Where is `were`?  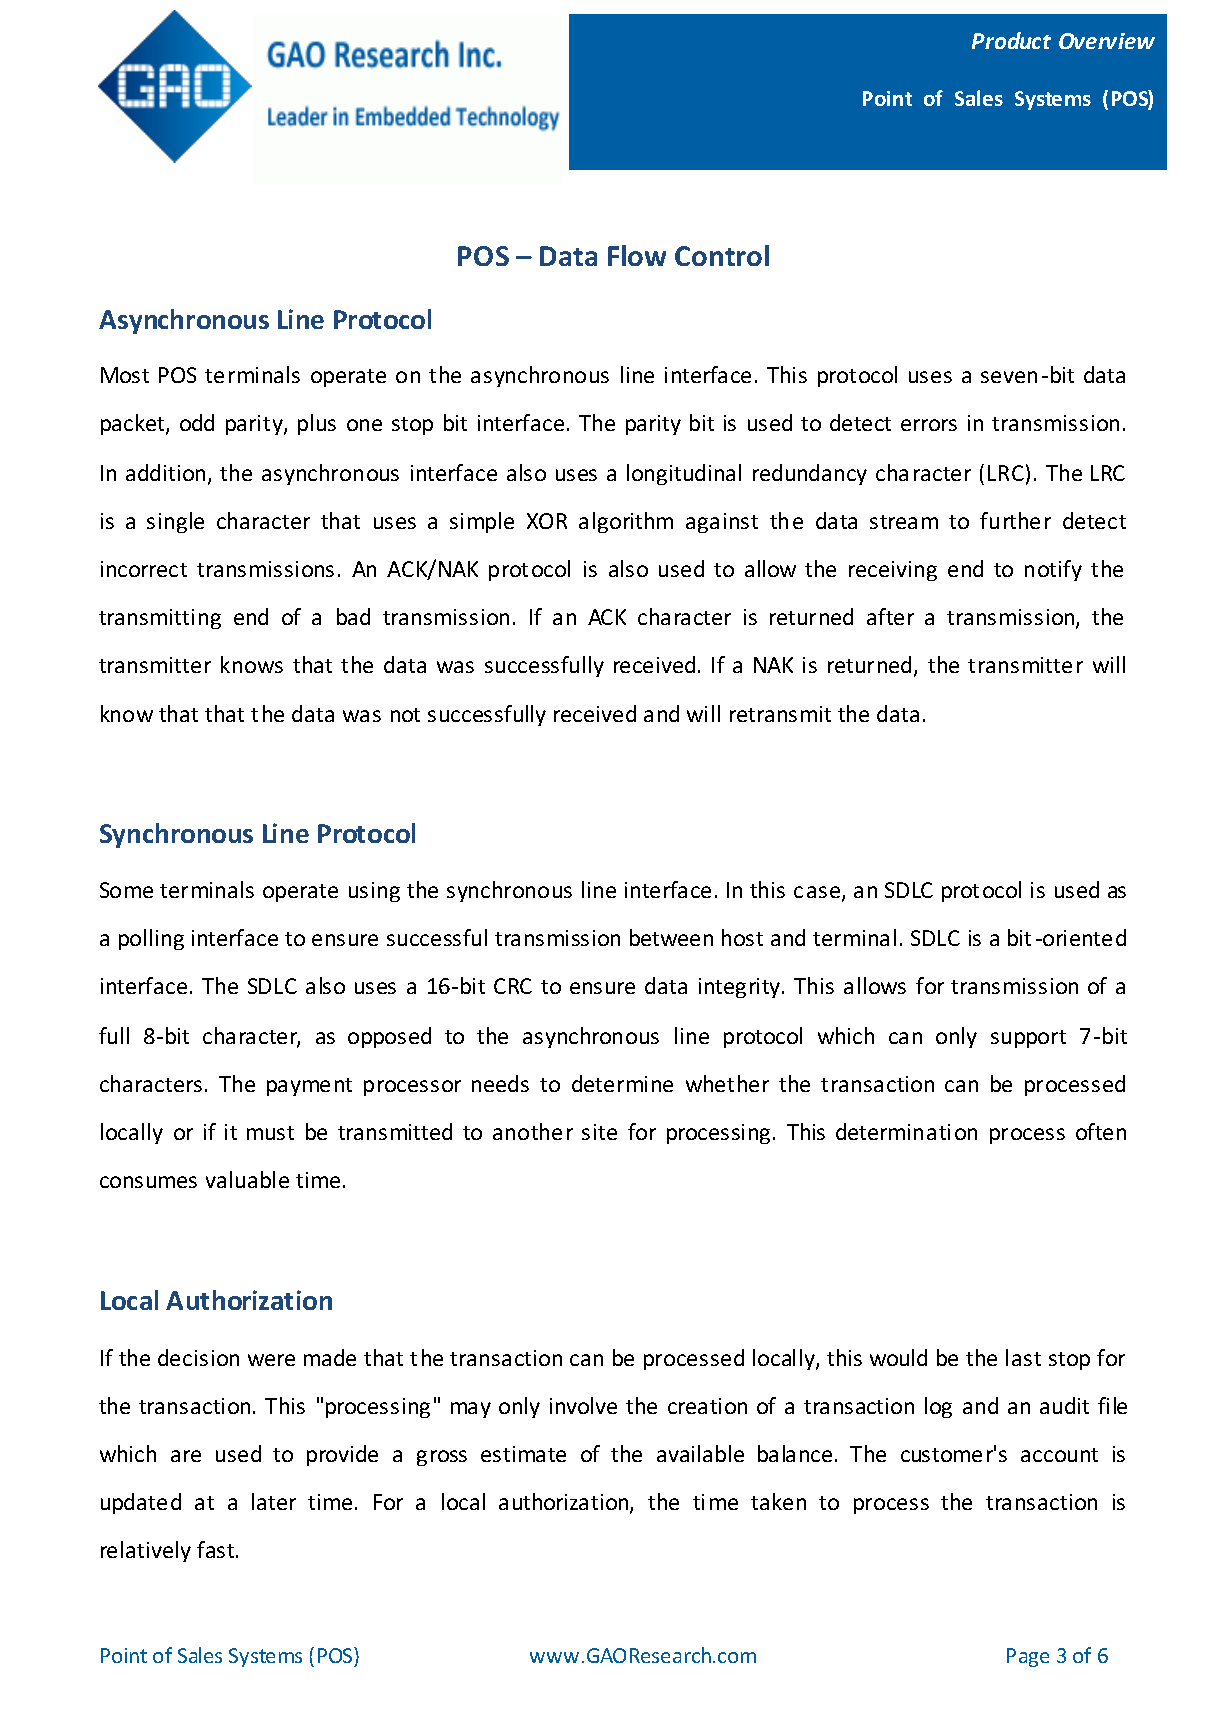 were is located at coordinates (271, 1360).
